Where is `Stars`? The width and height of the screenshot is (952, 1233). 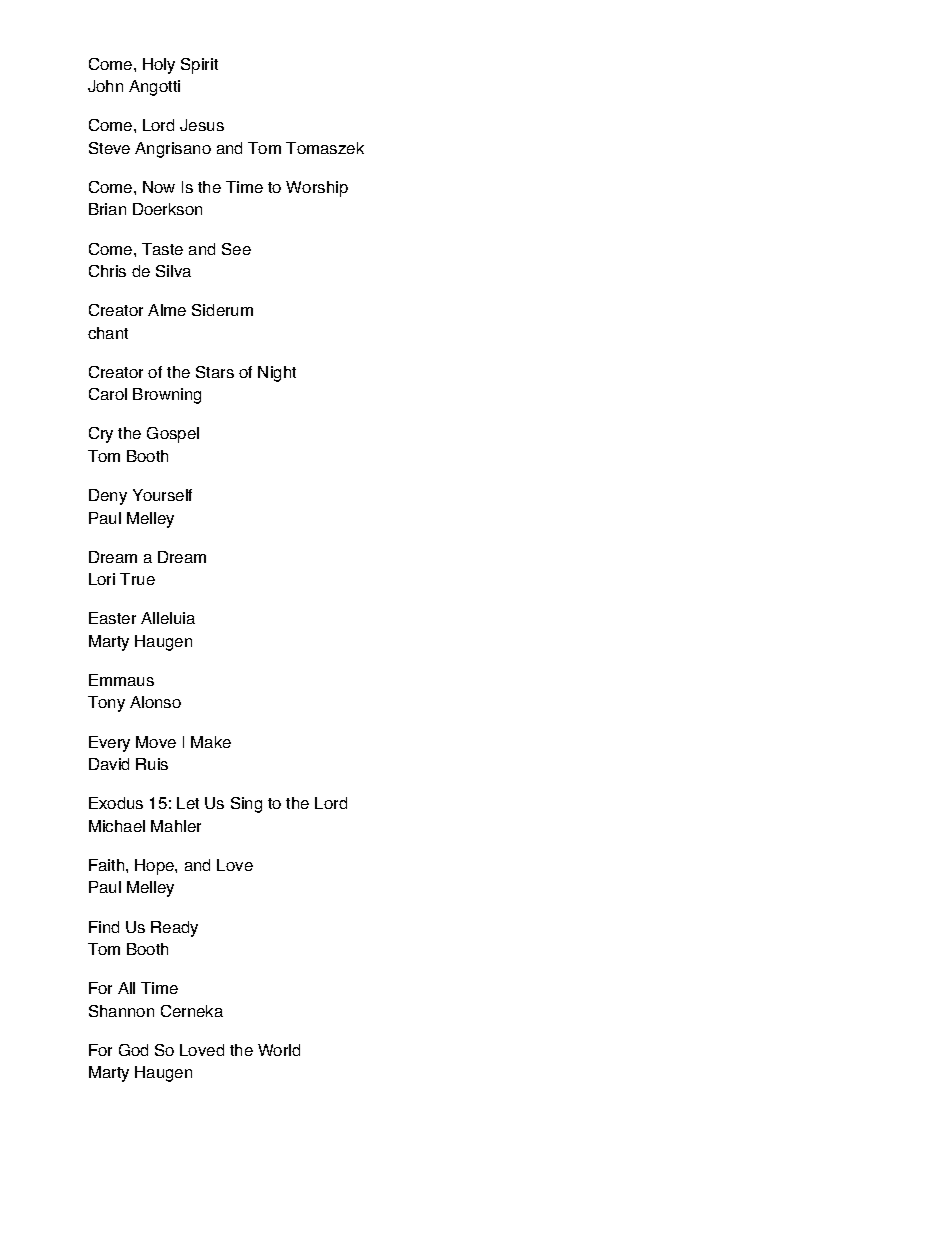
Stars is located at coordinates (215, 372).
